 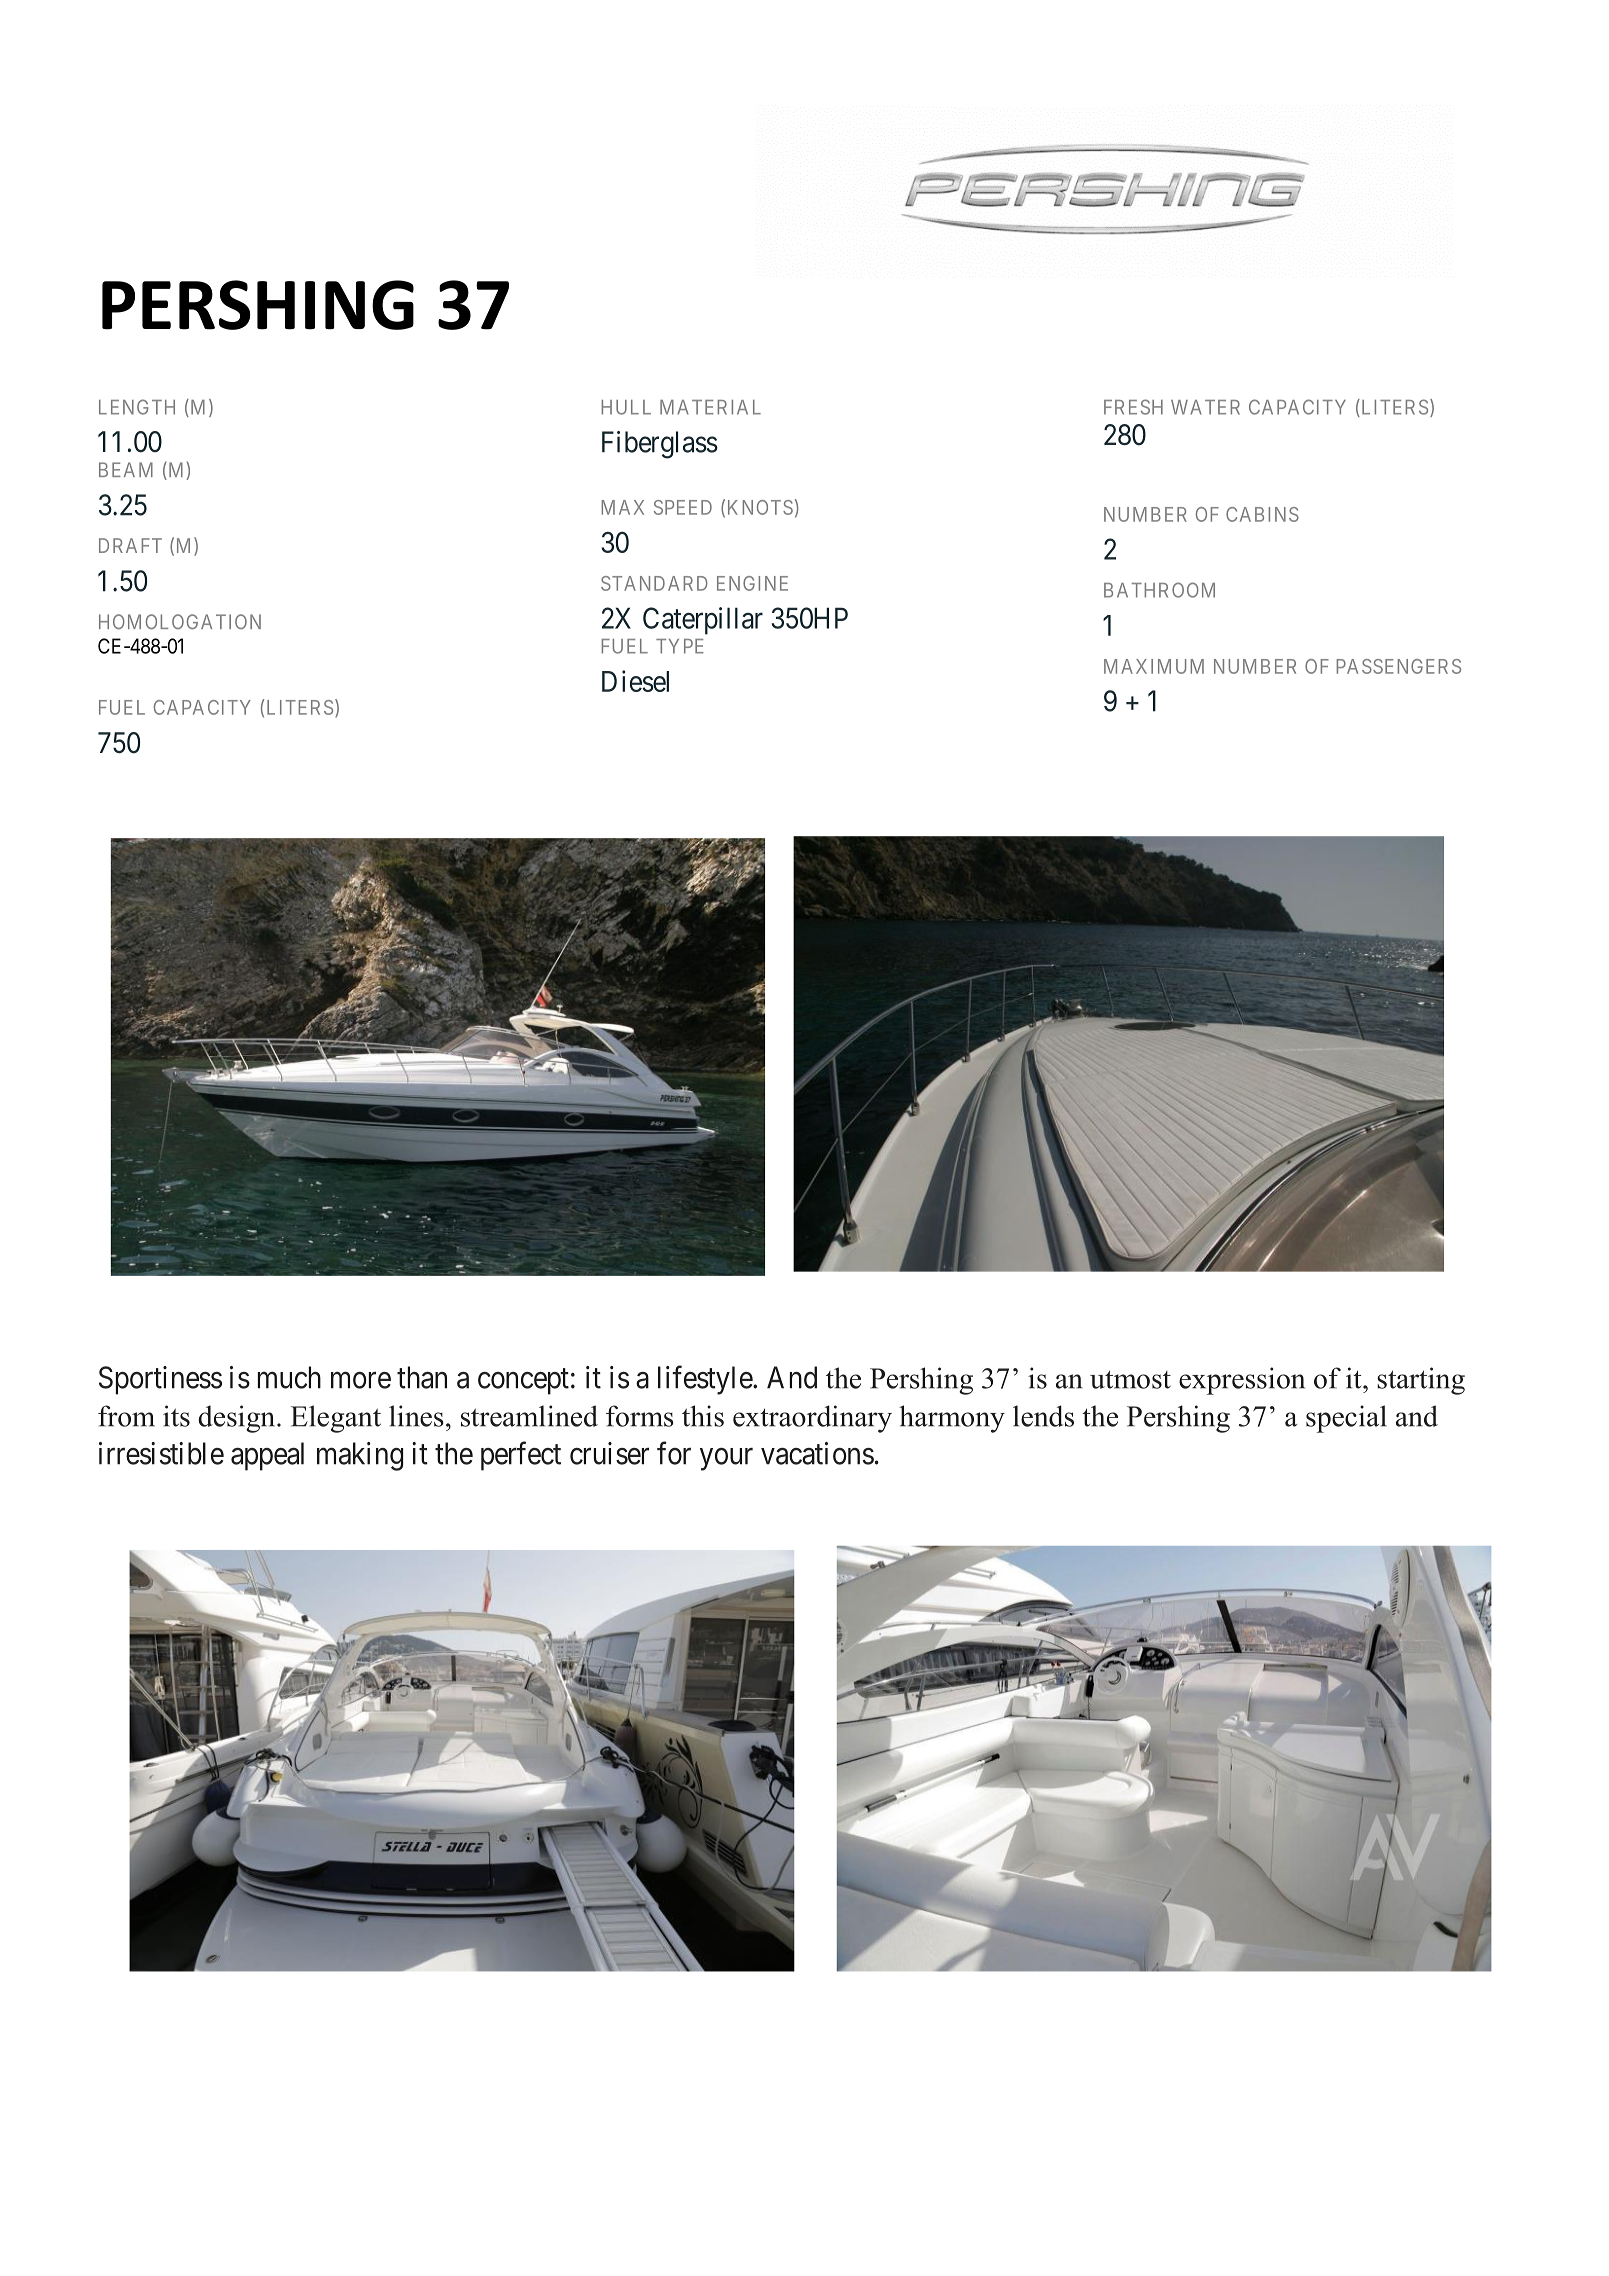 What do you see at coordinates (1205, 407) in the page?
I see `WATER` at bounding box center [1205, 407].
